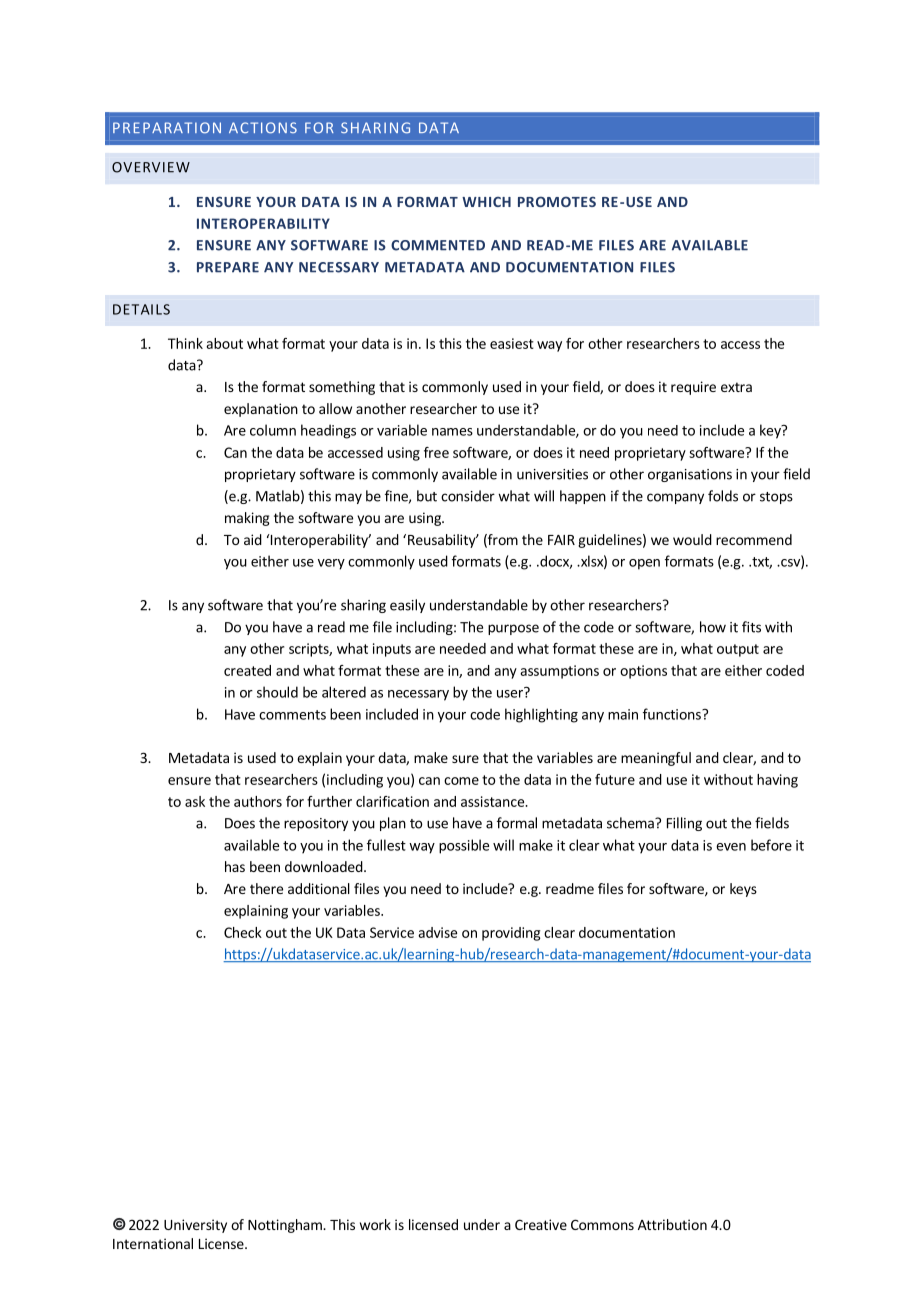 The image size is (924, 1308). What do you see at coordinates (263, 128) in the screenshot?
I see `ACTIONS` at bounding box center [263, 128].
